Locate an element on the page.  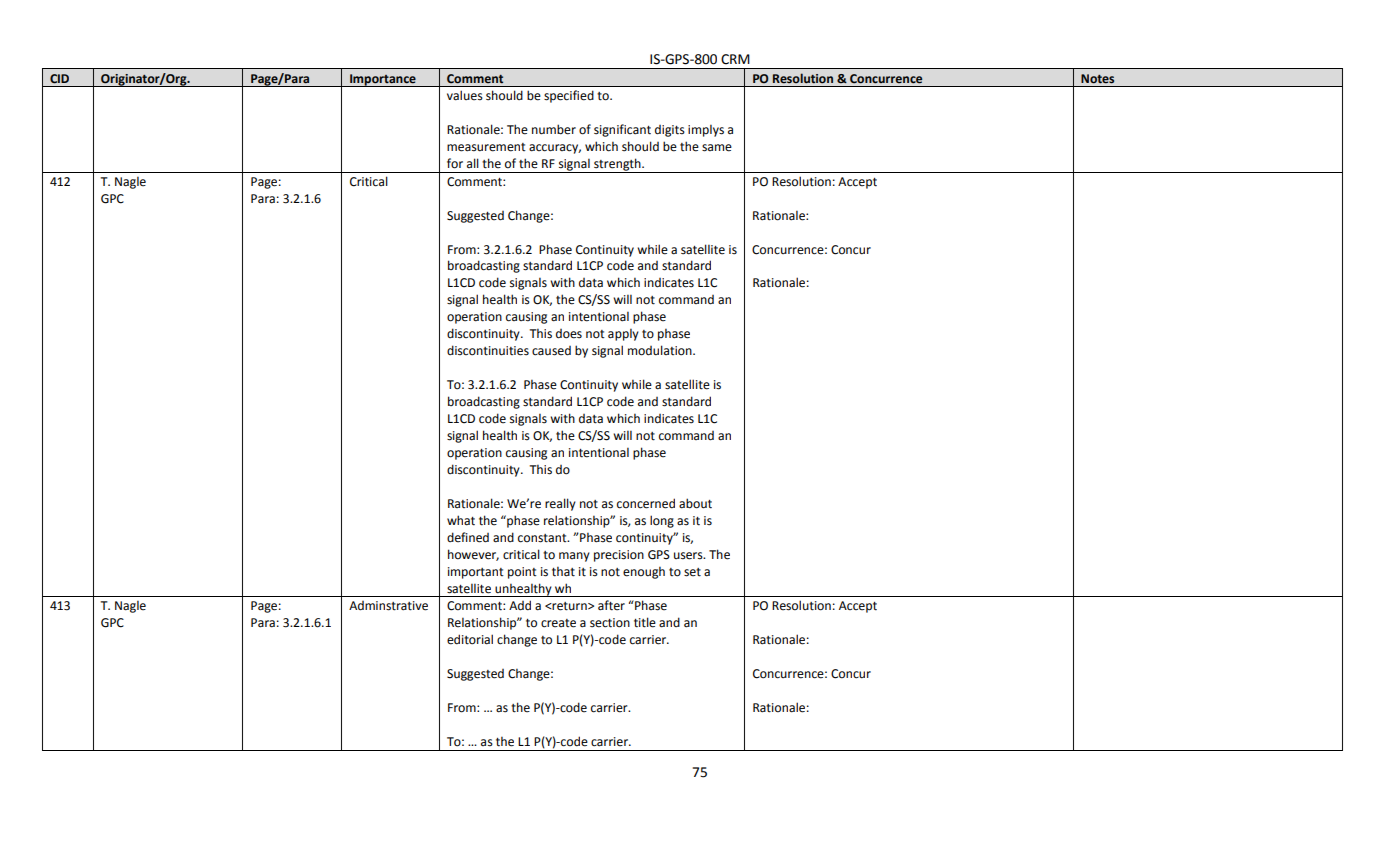
about is located at coordinates (695, 503).
